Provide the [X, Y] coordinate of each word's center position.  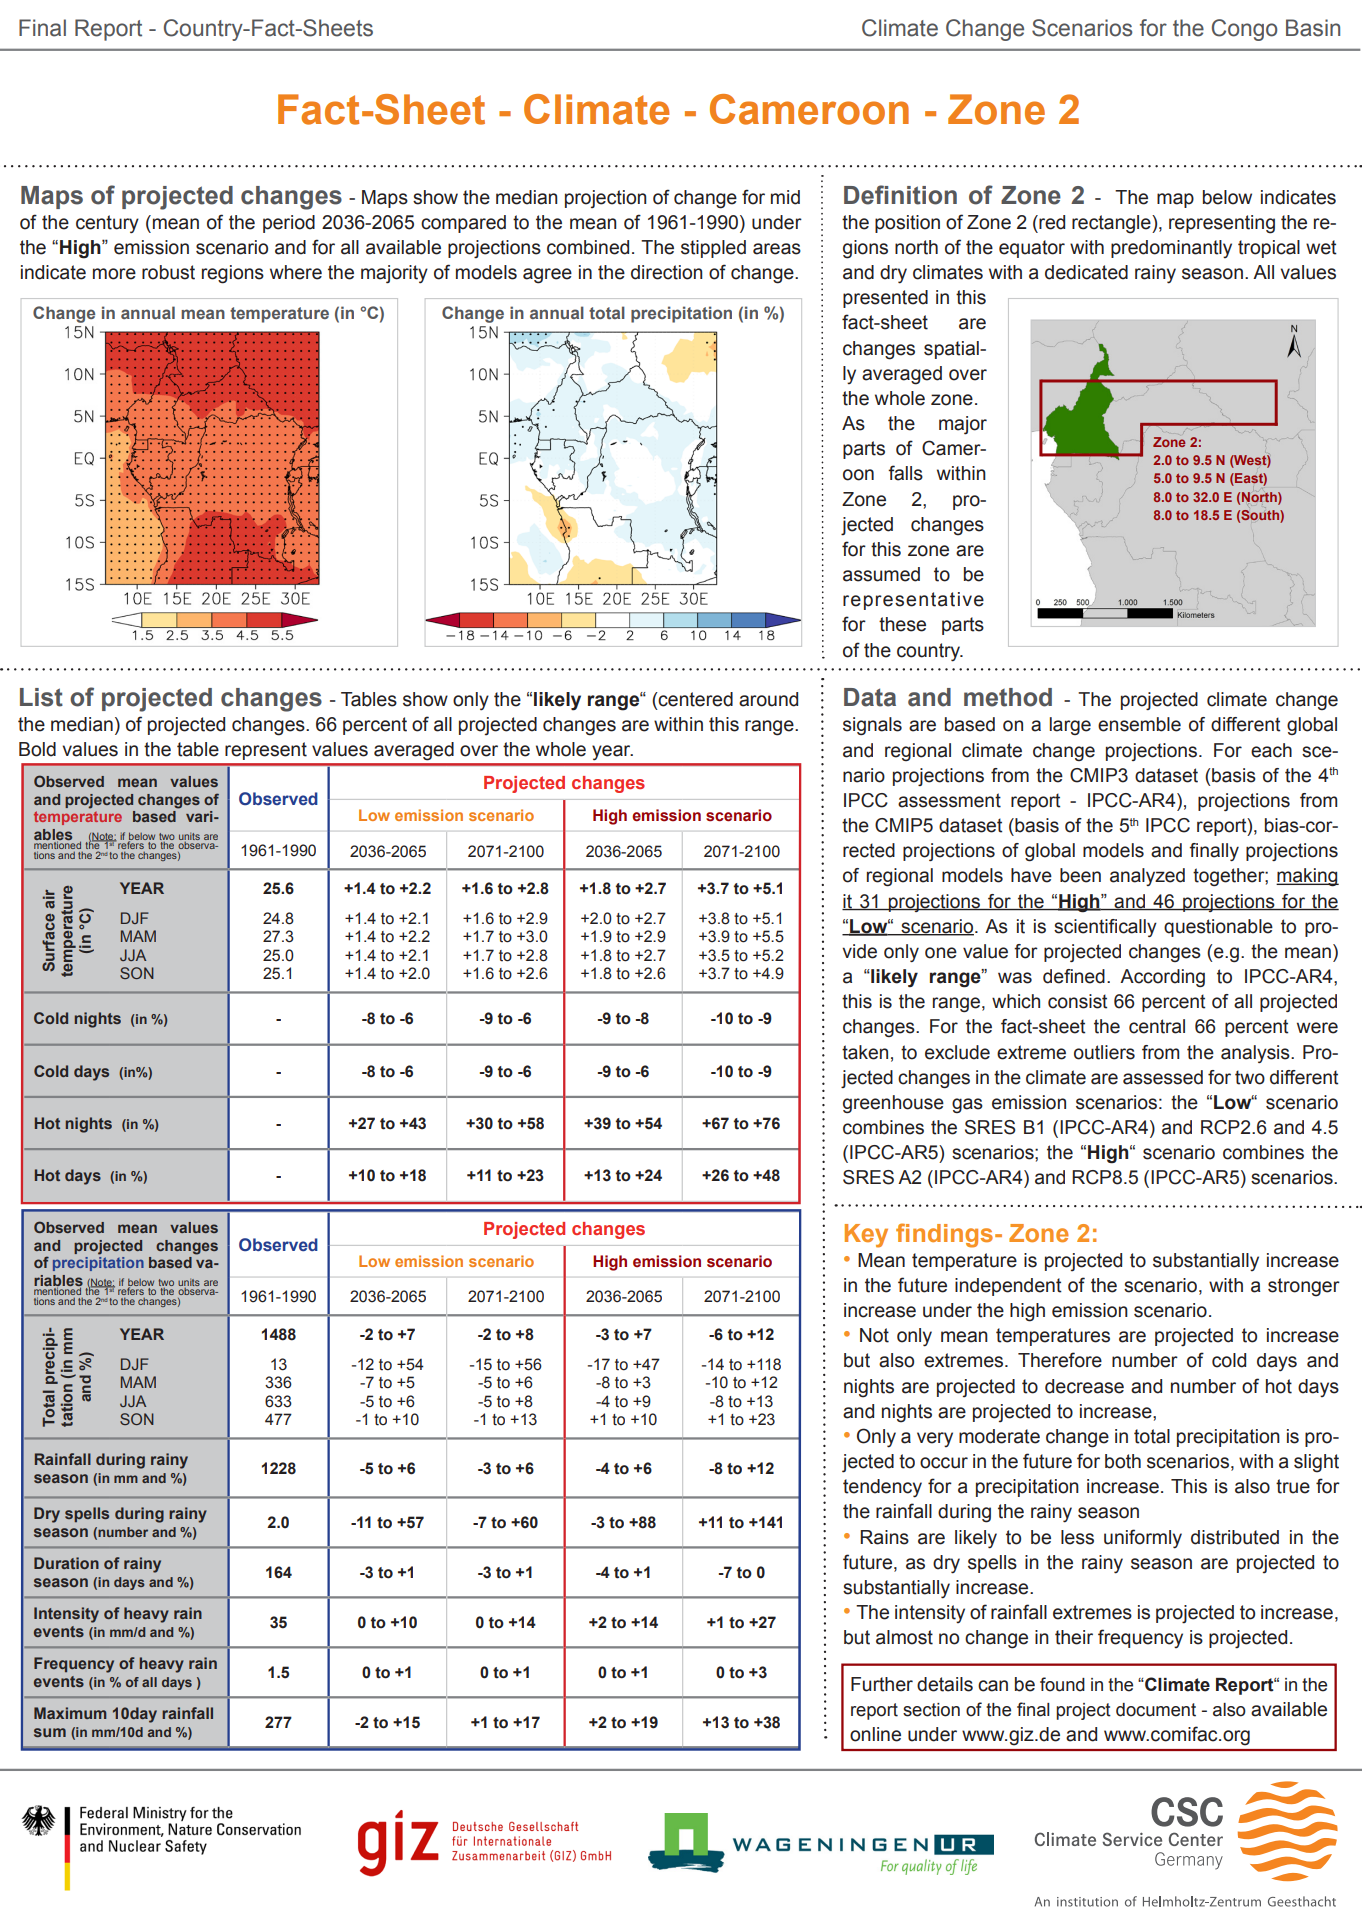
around [768, 699]
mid [785, 197]
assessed [1163, 1077]
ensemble [1139, 724]
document [1156, 1710]
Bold [37, 749]
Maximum [70, 1713]
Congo [1244, 30]
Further [882, 1684]
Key [866, 1236]
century [107, 224]
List [41, 697]
